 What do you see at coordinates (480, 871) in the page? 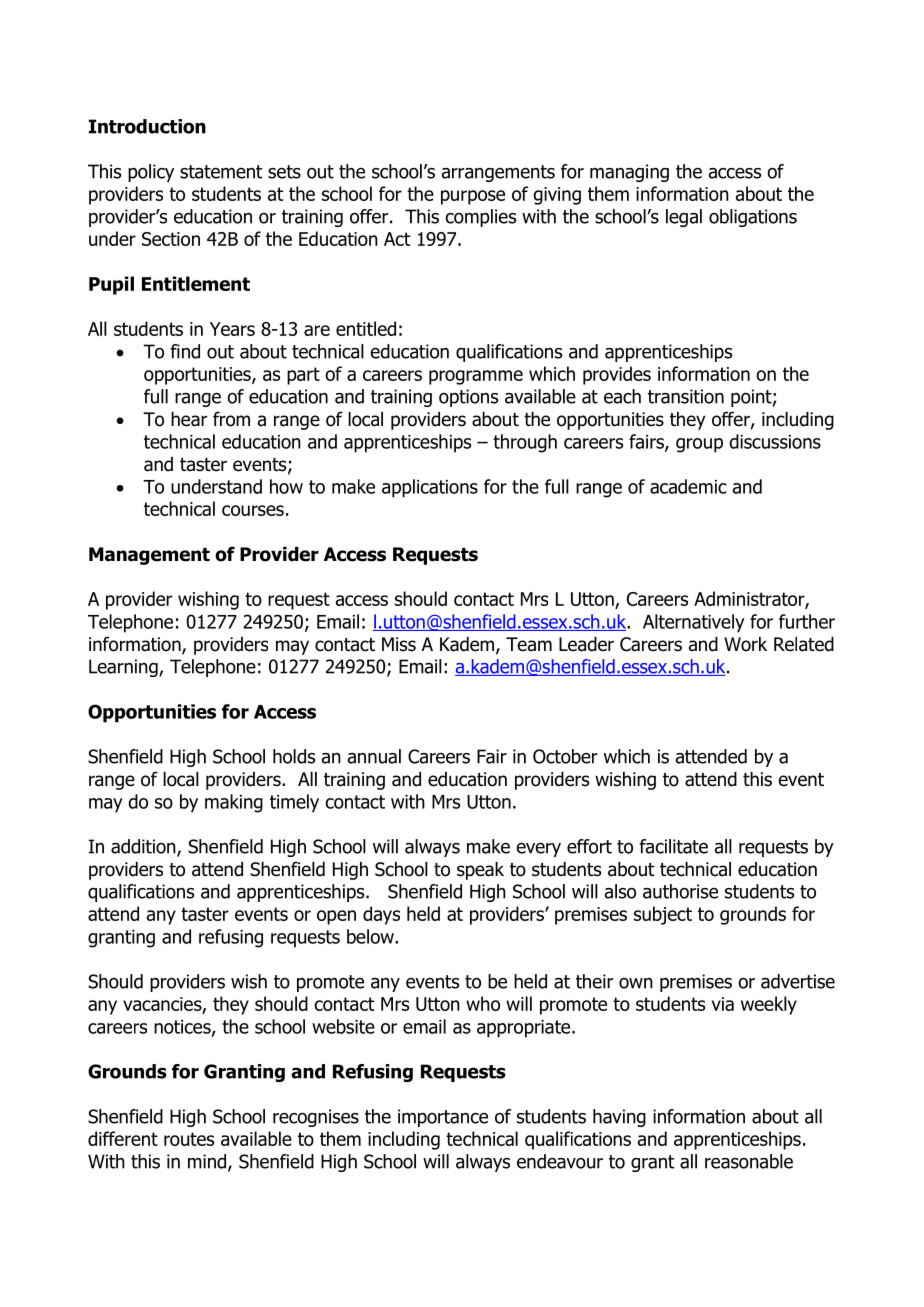
I see `speak` at bounding box center [480, 871].
